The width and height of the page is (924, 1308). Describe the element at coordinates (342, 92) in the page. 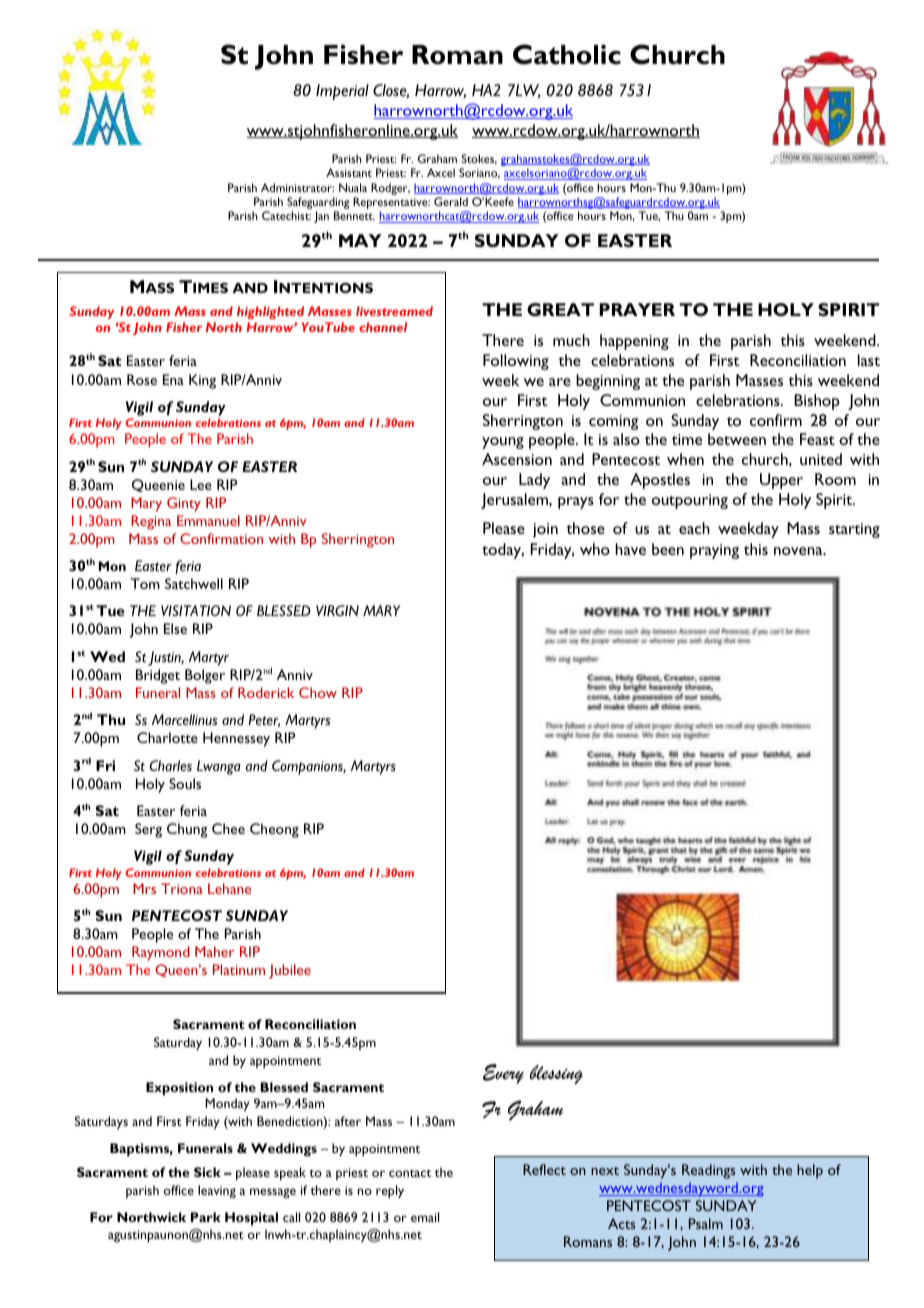

I see `Imperial` at that location.
